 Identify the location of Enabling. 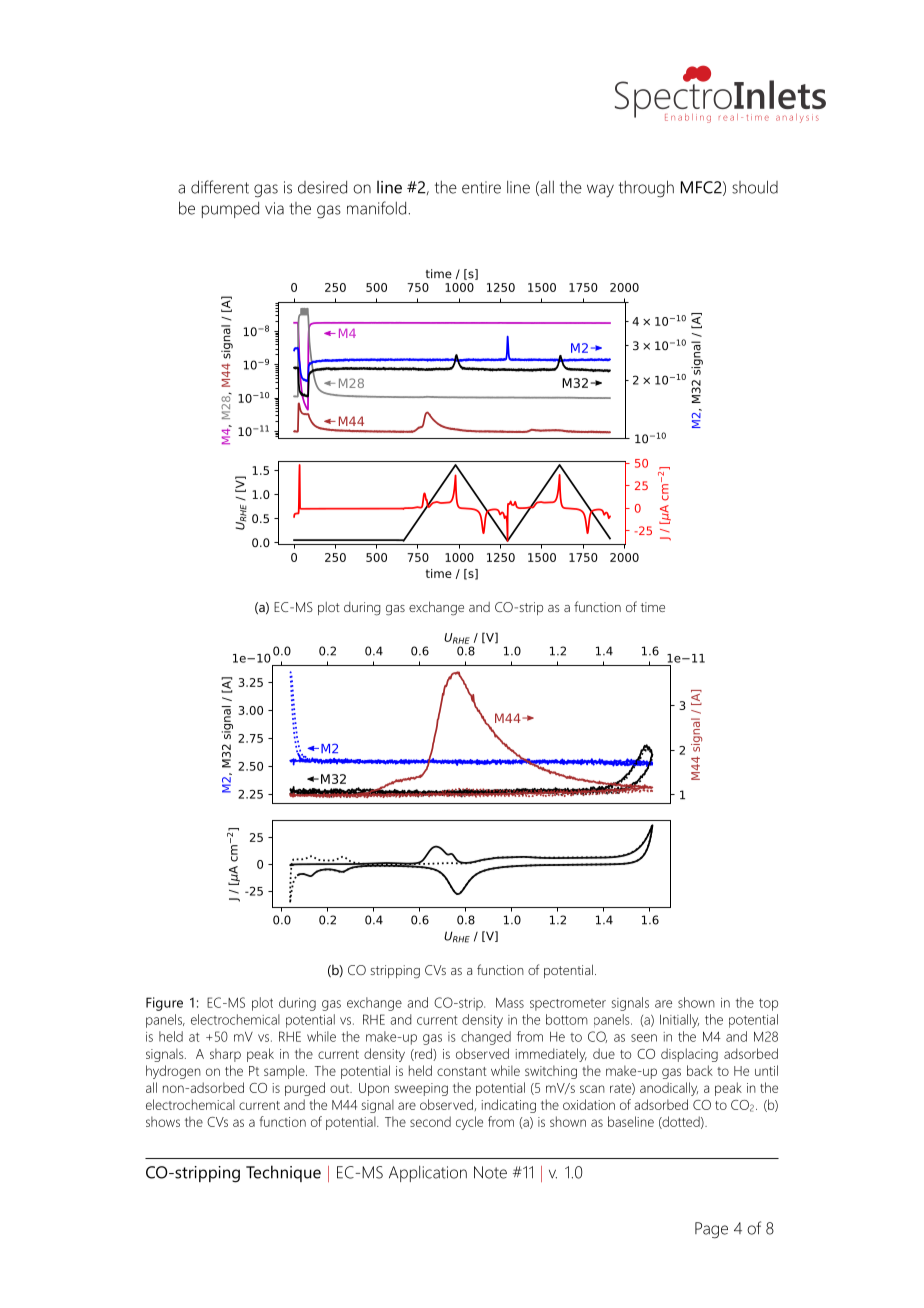
(688, 118).
